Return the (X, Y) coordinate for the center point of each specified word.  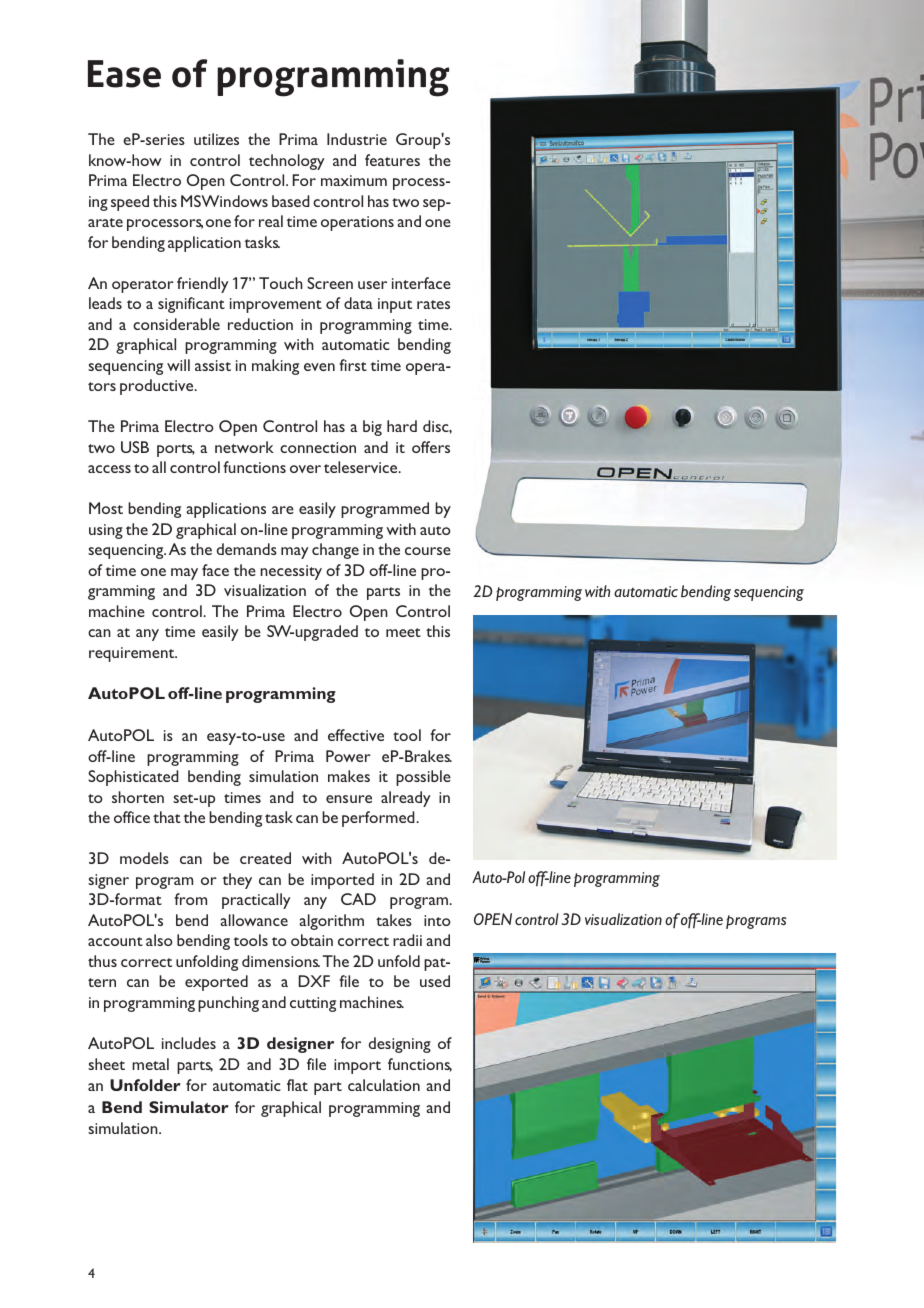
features (392, 160)
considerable (176, 324)
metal (150, 1064)
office (132, 817)
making (275, 367)
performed (379, 819)
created (265, 858)
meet (403, 632)
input (395, 305)
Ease (124, 74)
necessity (291, 572)
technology (287, 162)
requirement (133, 654)
